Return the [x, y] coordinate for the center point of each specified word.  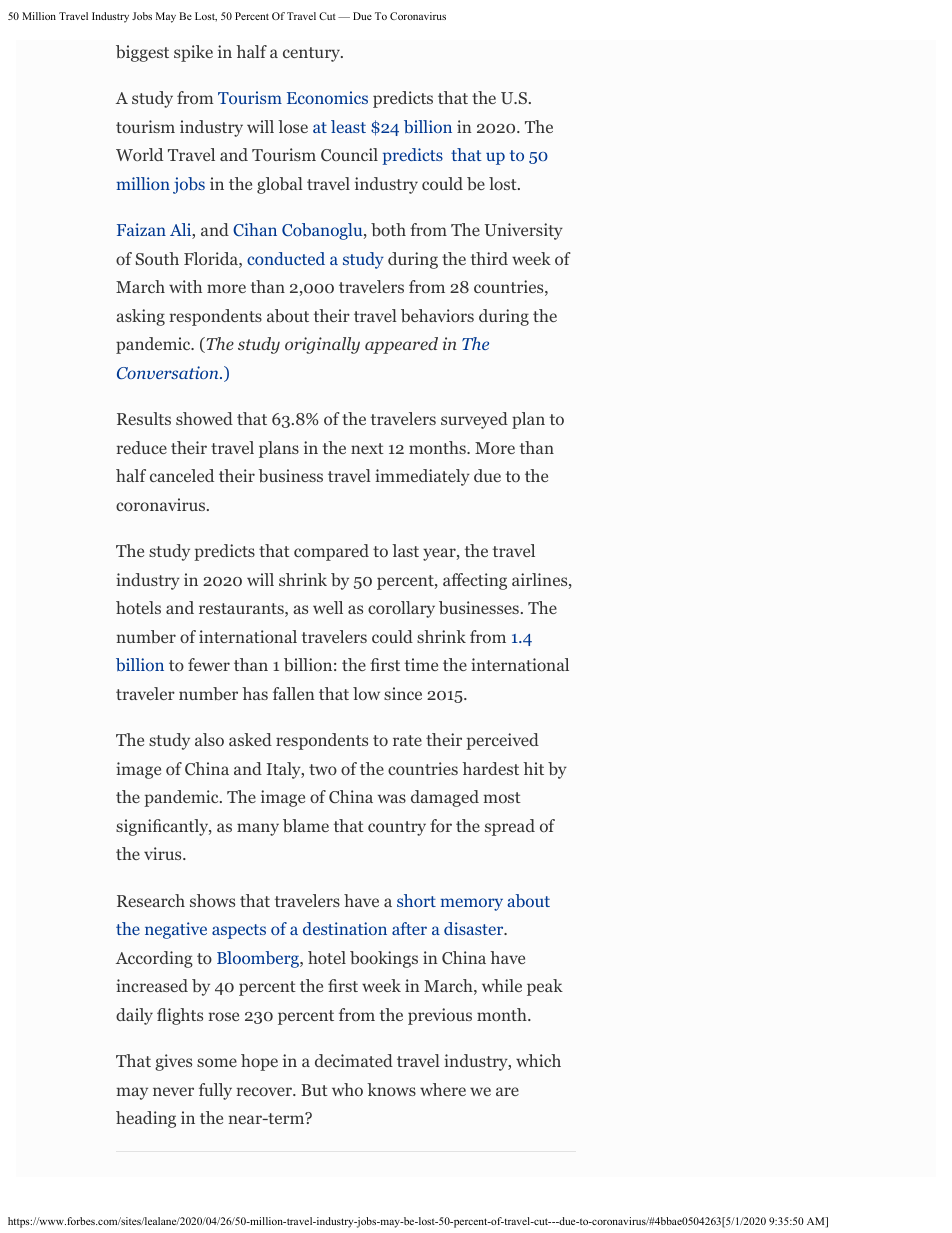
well [328, 607]
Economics [327, 97]
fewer [209, 664]
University [523, 231]
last [405, 550]
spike [193, 53]
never [173, 1091]
